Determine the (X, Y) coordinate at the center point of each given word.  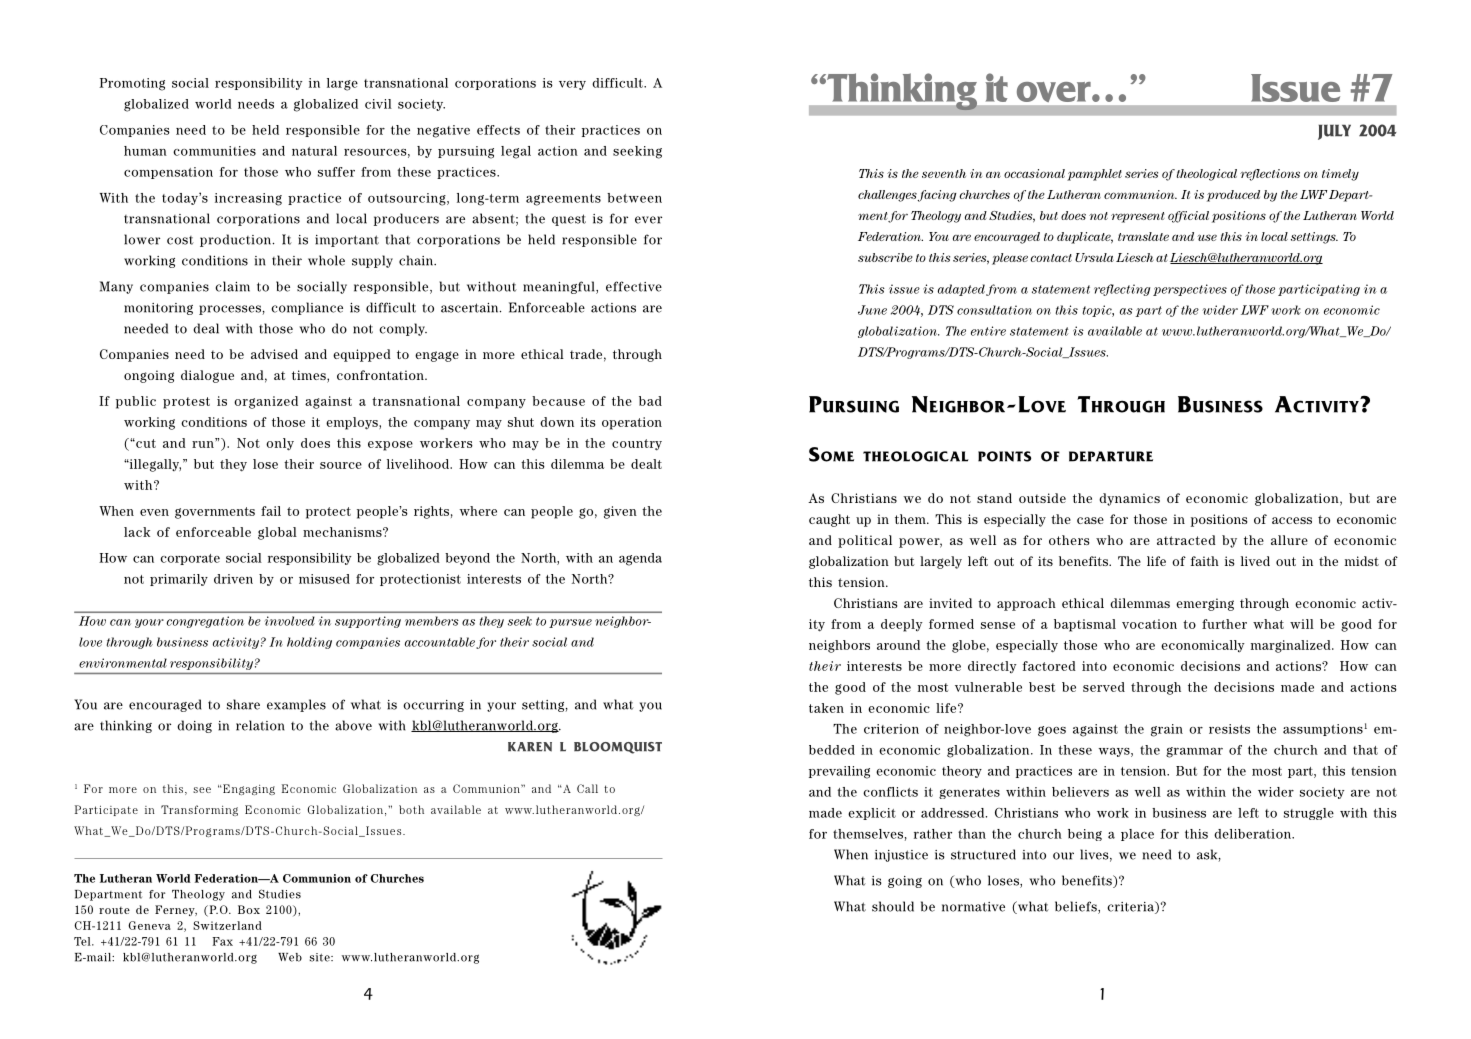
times (310, 376)
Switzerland (227, 925)
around (898, 645)
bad (650, 401)
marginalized (1292, 646)
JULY (1334, 132)
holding (309, 643)
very (572, 85)
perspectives (1190, 290)
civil (378, 104)
